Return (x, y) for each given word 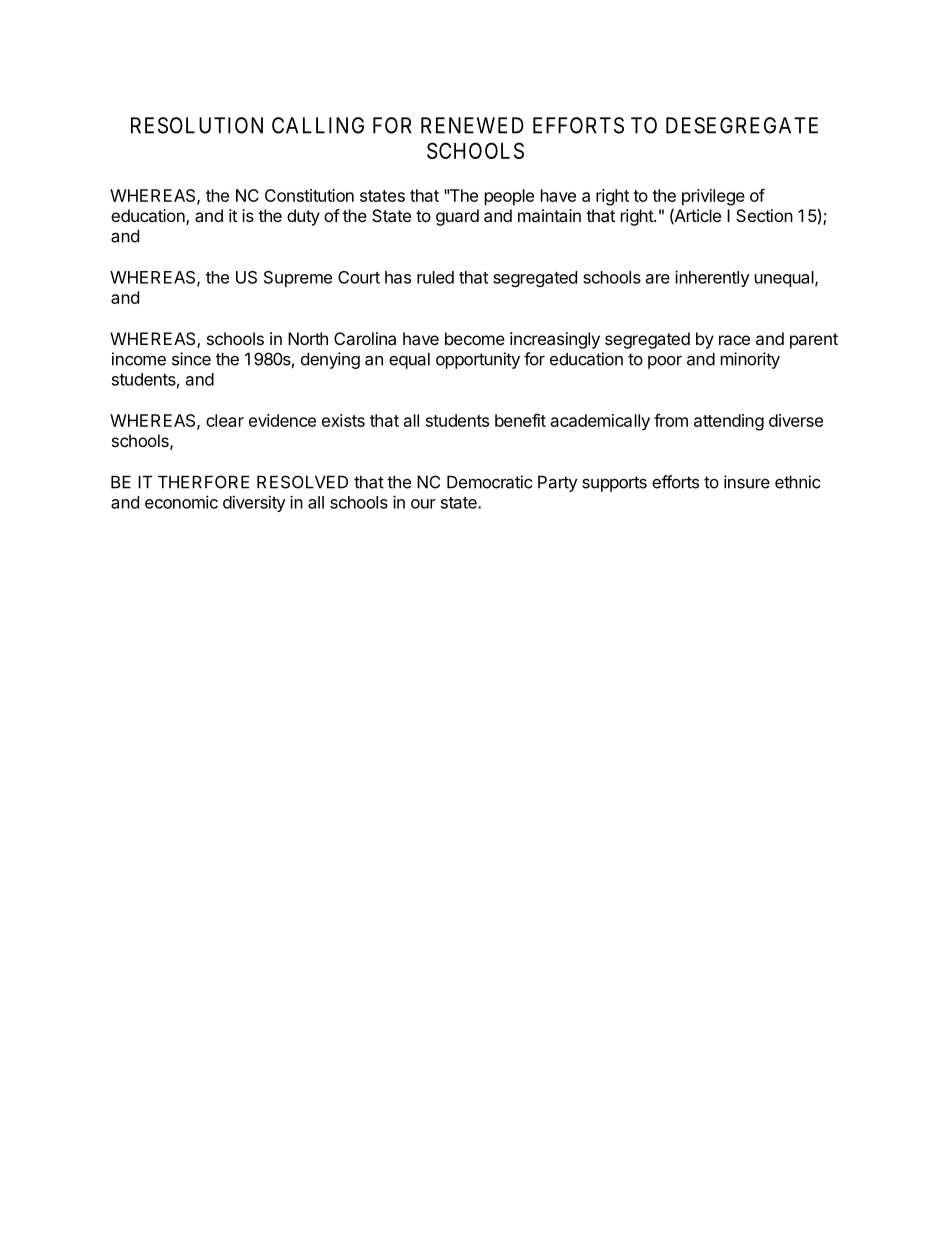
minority (750, 360)
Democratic (489, 482)
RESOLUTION (197, 125)
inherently (712, 278)
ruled (435, 277)
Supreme (298, 279)
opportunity (478, 360)
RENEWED (472, 125)
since (191, 359)
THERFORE (203, 482)
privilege (713, 197)
